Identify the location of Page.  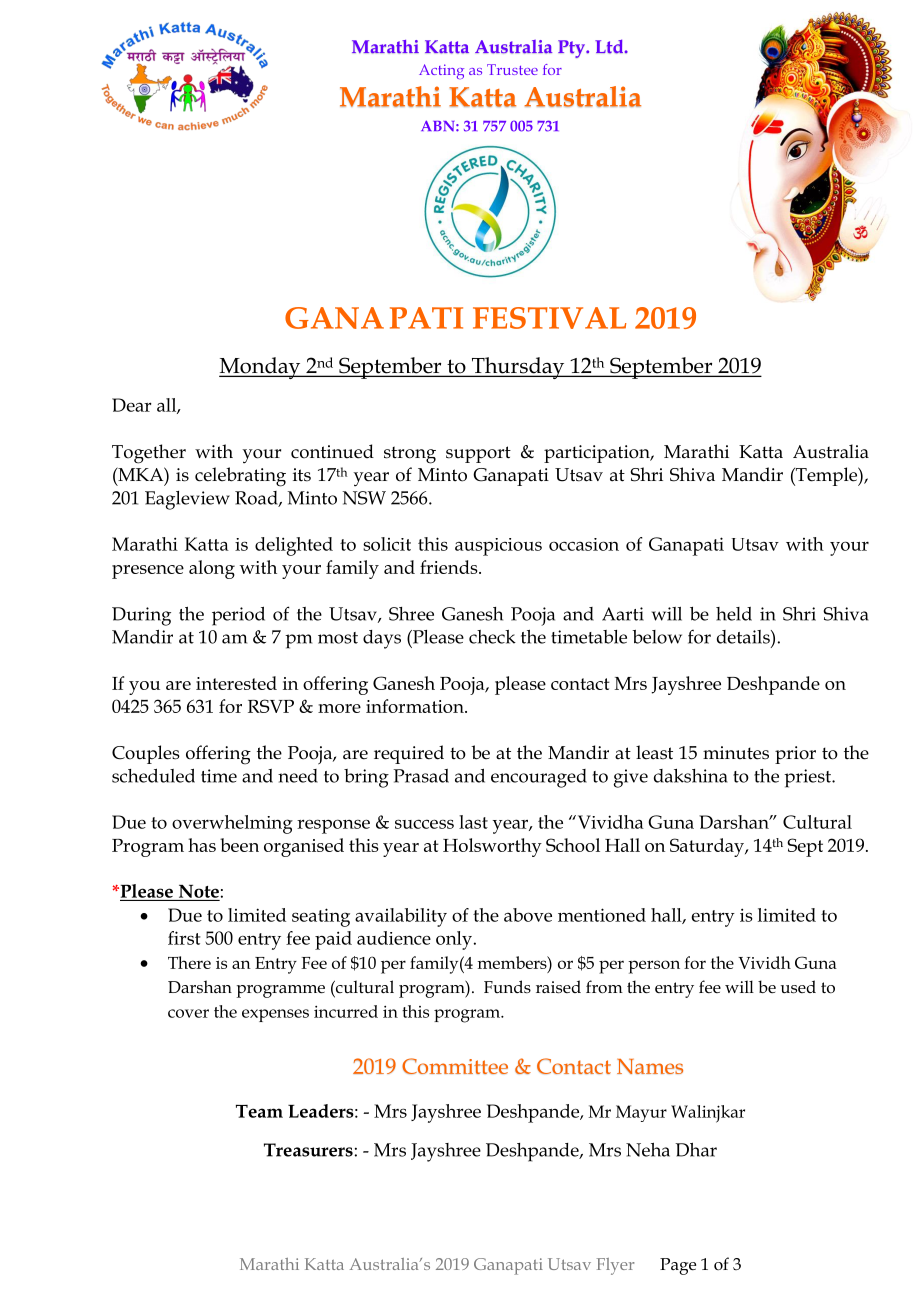
(678, 1266).
